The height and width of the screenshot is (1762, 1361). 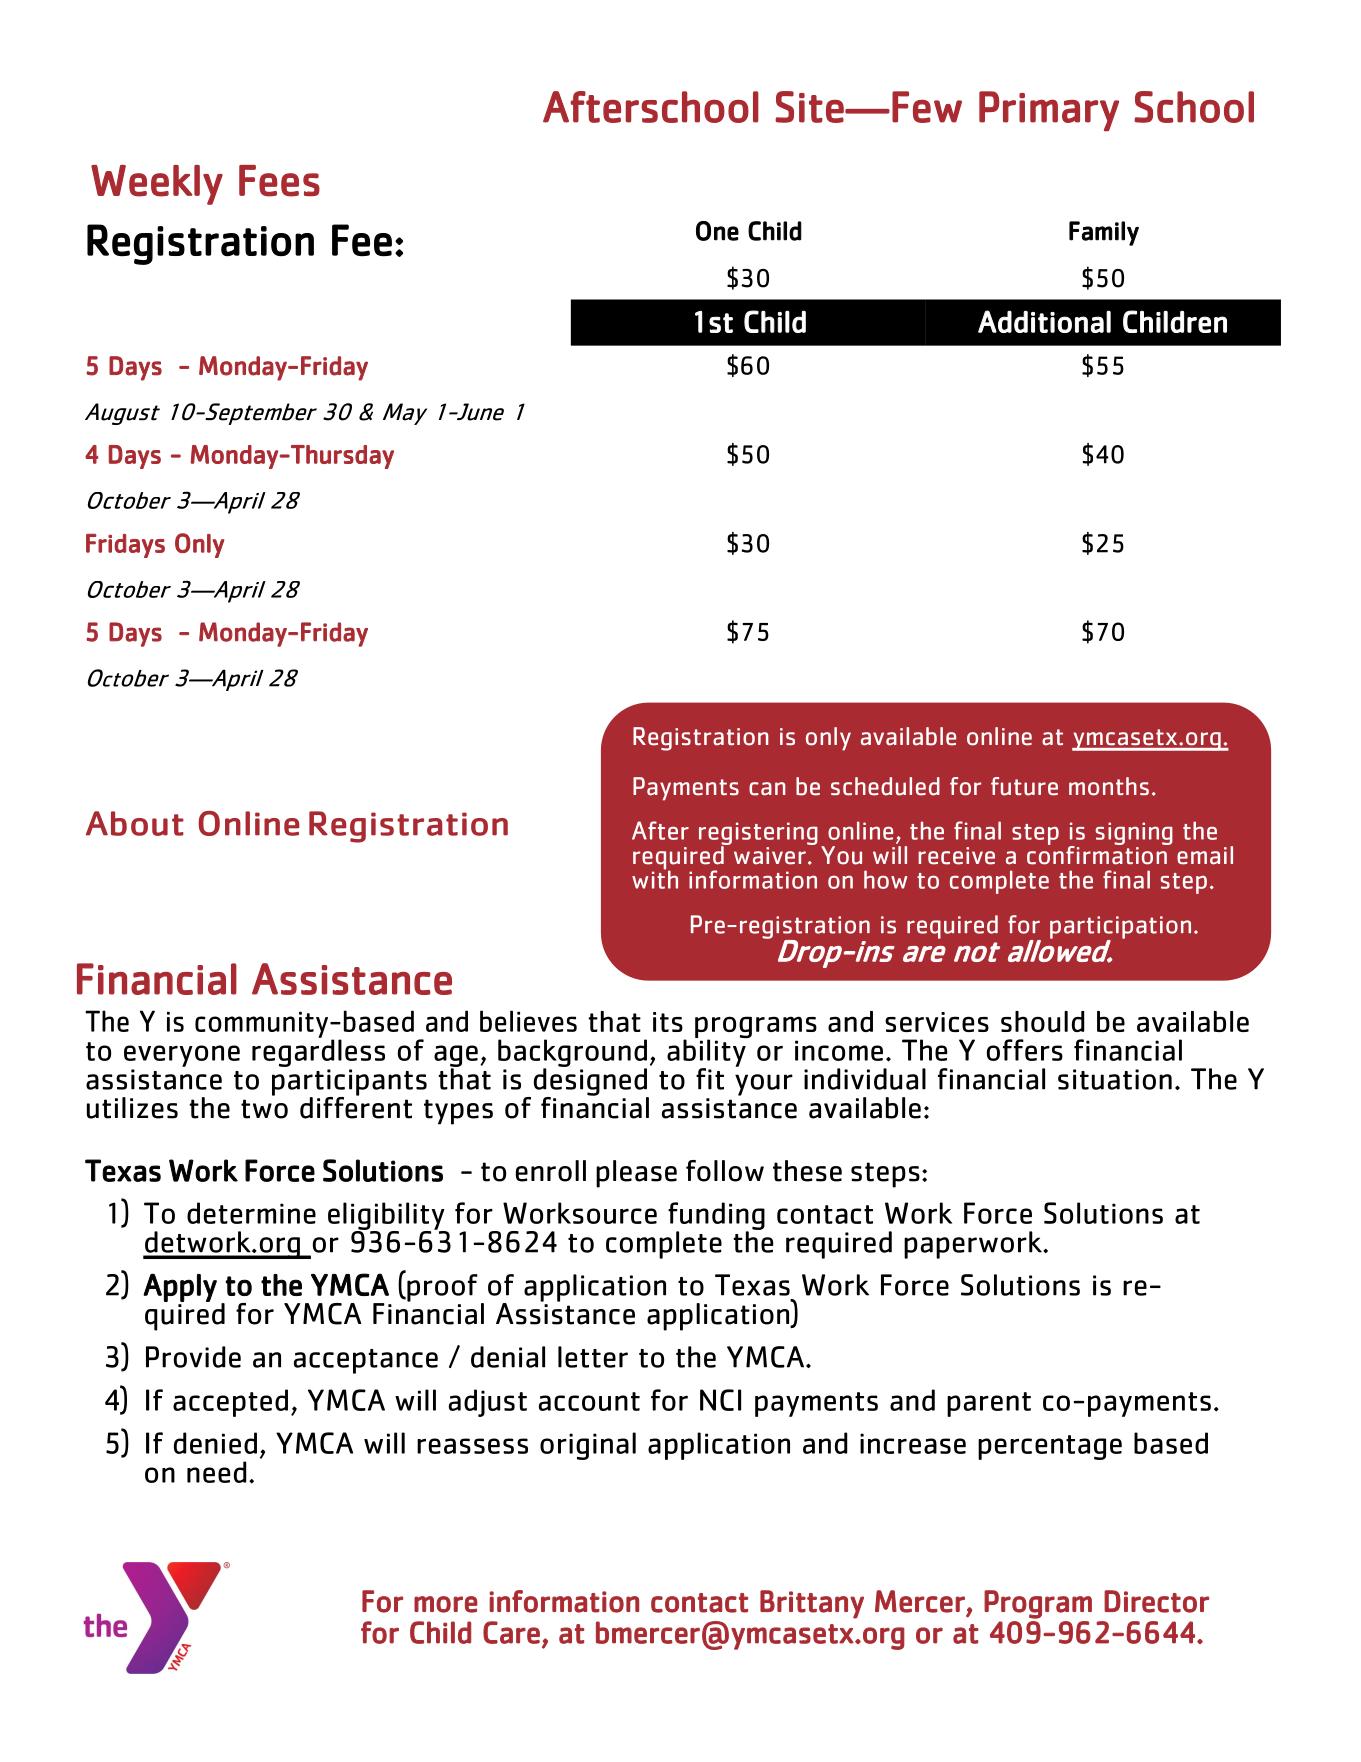 What do you see at coordinates (217, 1472) in the screenshot?
I see `need` at bounding box center [217, 1472].
